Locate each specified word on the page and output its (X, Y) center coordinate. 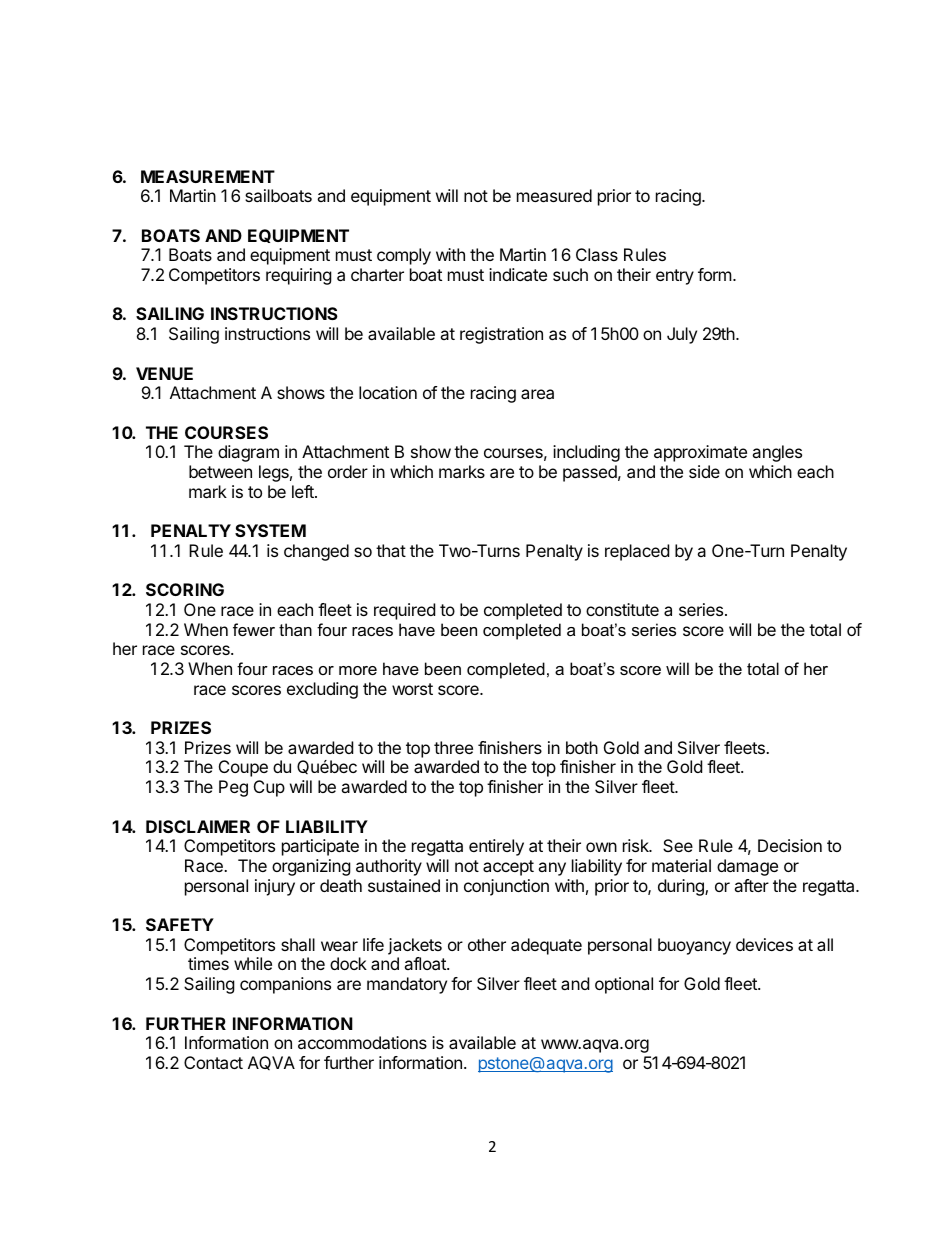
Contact (213, 1062)
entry (675, 277)
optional (624, 985)
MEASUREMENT (208, 176)
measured (554, 195)
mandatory (407, 985)
